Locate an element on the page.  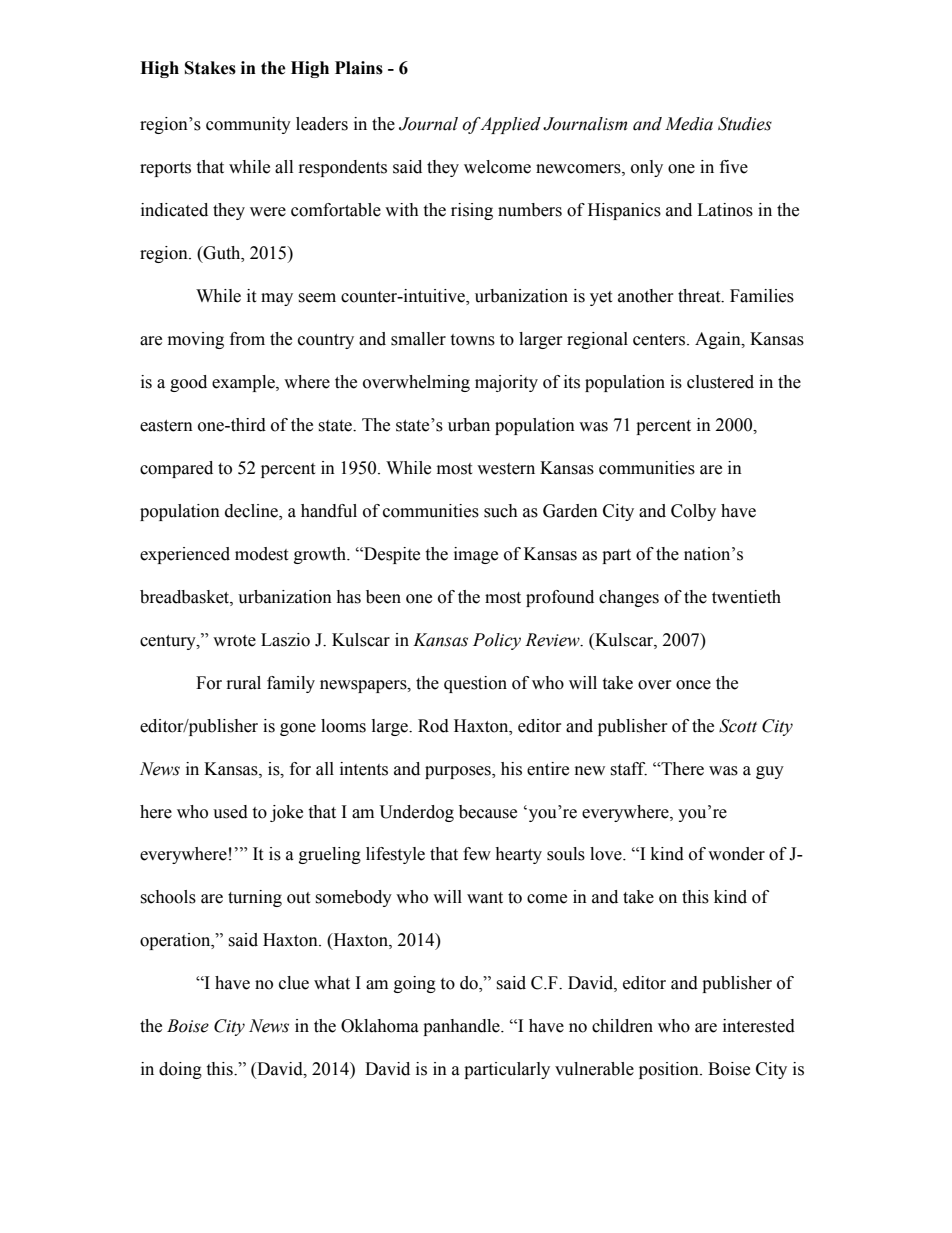
clustered is located at coordinates (720, 382).
